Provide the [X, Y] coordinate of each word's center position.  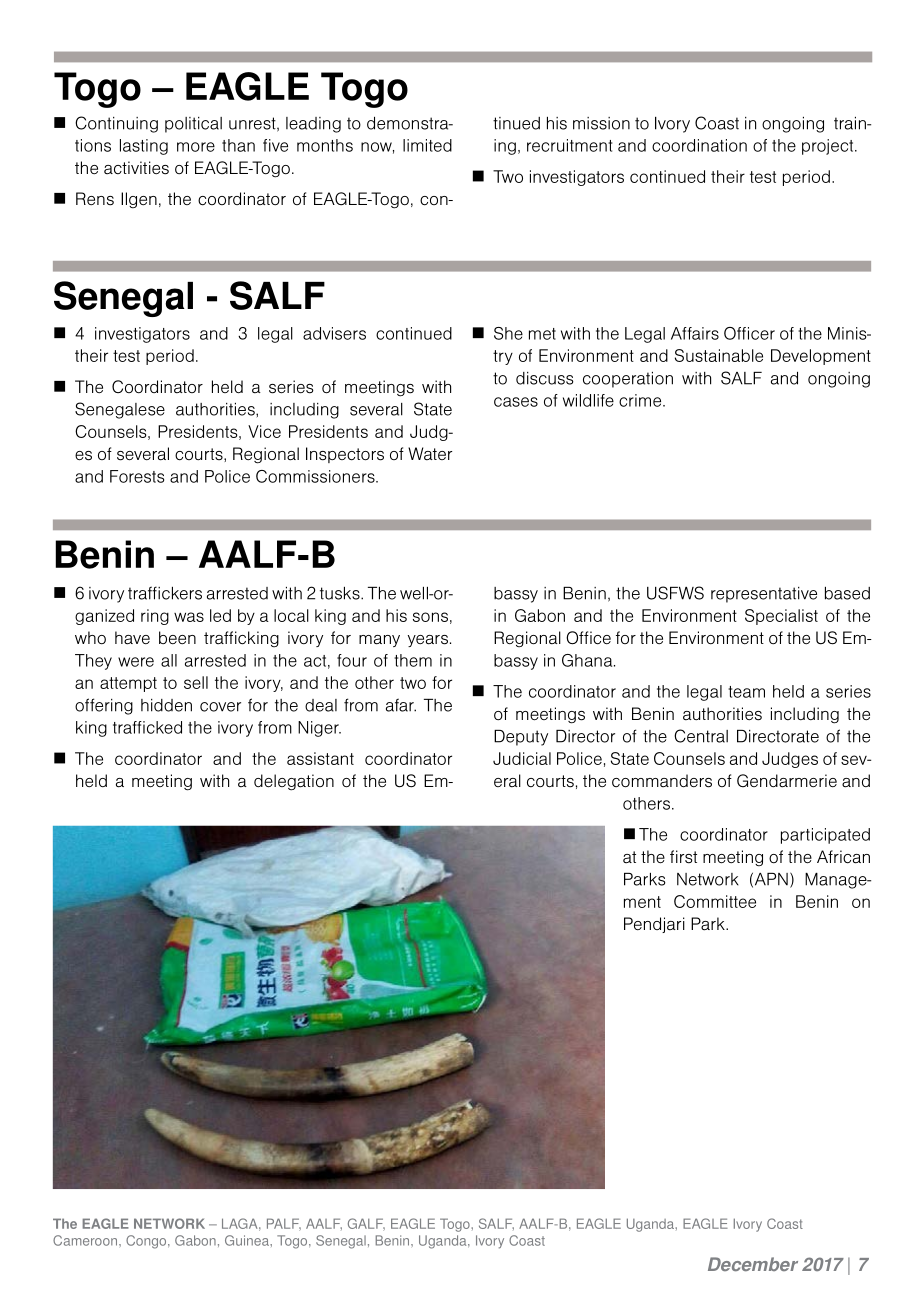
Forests [137, 476]
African [843, 857]
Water [430, 453]
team [746, 692]
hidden [166, 705]
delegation [294, 782]
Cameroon [85, 1240]
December [753, 1264]
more [196, 147]
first [683, 857]
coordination [699, 145]
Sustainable [719, 355]
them [413, 660]
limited [427, 145]
